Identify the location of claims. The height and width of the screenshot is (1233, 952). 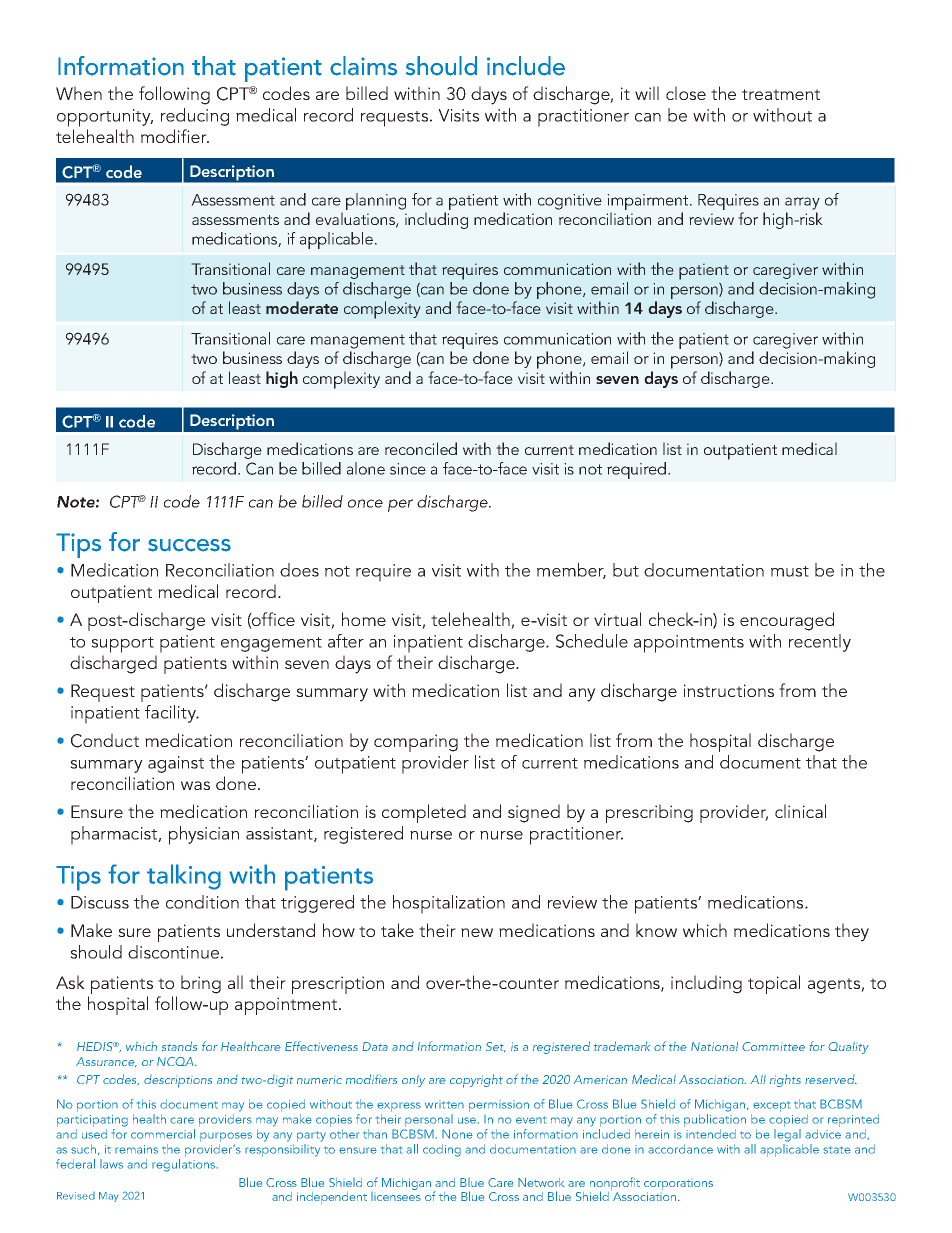
(363, 66).
